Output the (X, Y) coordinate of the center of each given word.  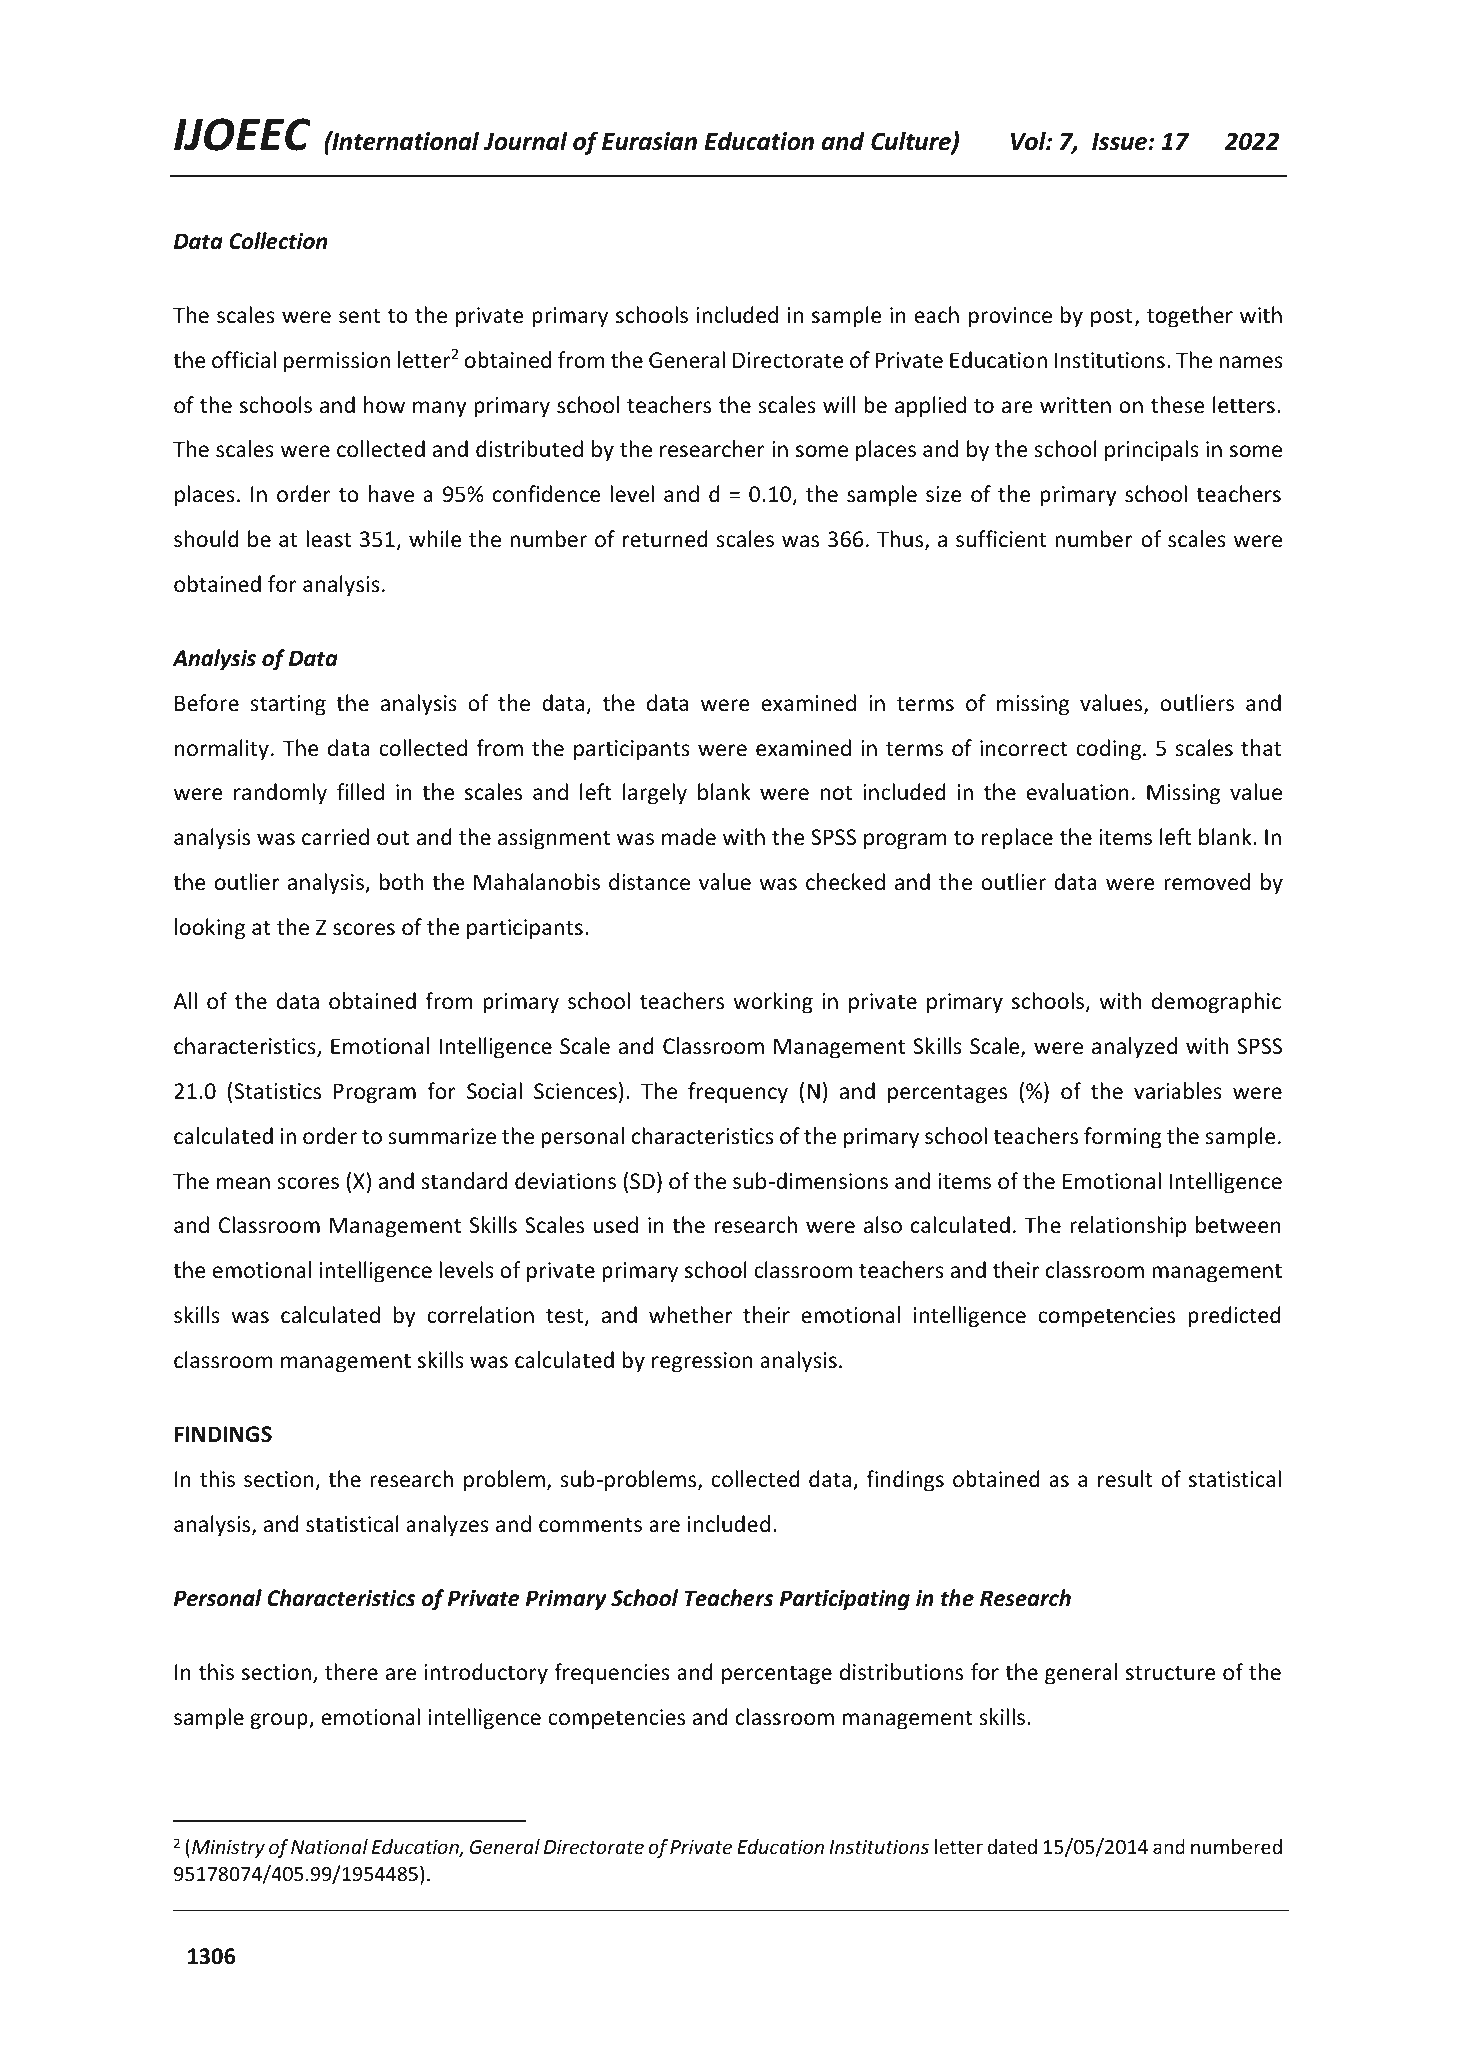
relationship (1128, 1227)
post (1111, 318)
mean (243, 1183)
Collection (278, 241)
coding (1108, 750)
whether (690, 1315)
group (280, 1721)
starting (288, 705)
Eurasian (649, 141)
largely (655, 794)
